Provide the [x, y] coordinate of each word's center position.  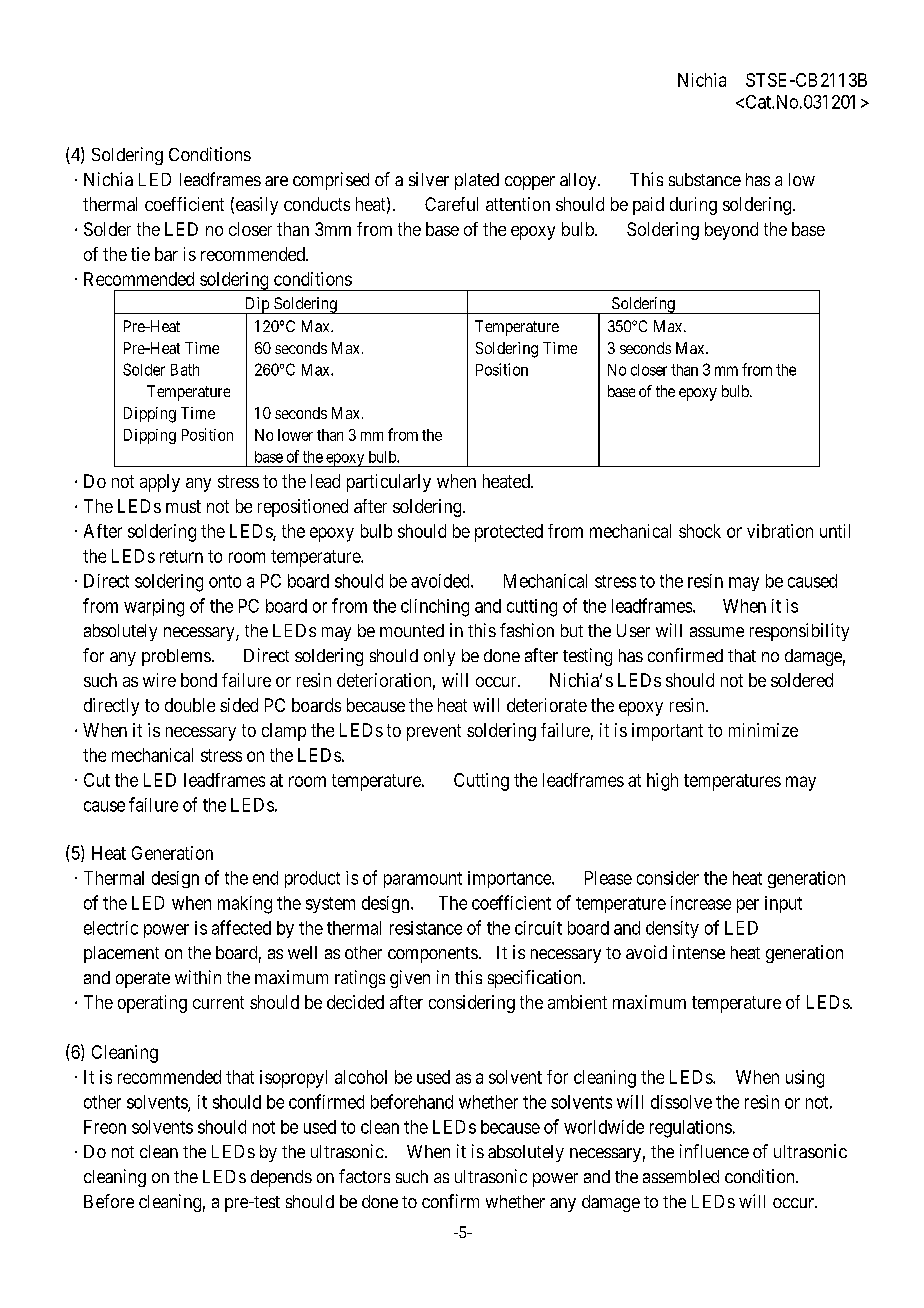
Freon [105, 1127]
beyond [731, 231]
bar [166, 254]
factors [364, 1176]
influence [714, 1151]
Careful [451, 204]
